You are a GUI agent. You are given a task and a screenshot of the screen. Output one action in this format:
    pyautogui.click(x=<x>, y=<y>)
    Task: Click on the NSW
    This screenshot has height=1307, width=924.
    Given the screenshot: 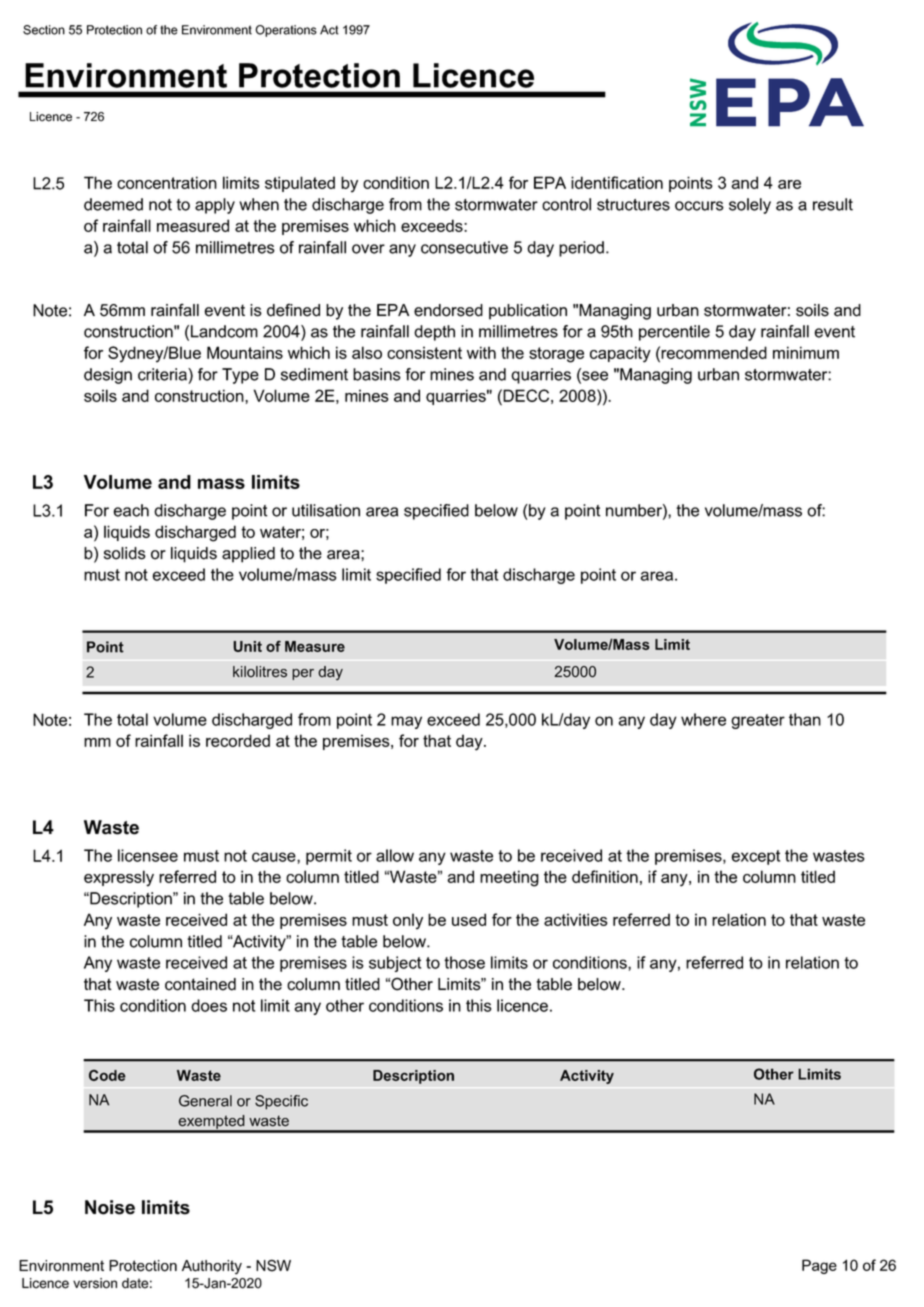 What is the action you would take?
    pyautogui.click(x=273, y=1265)
